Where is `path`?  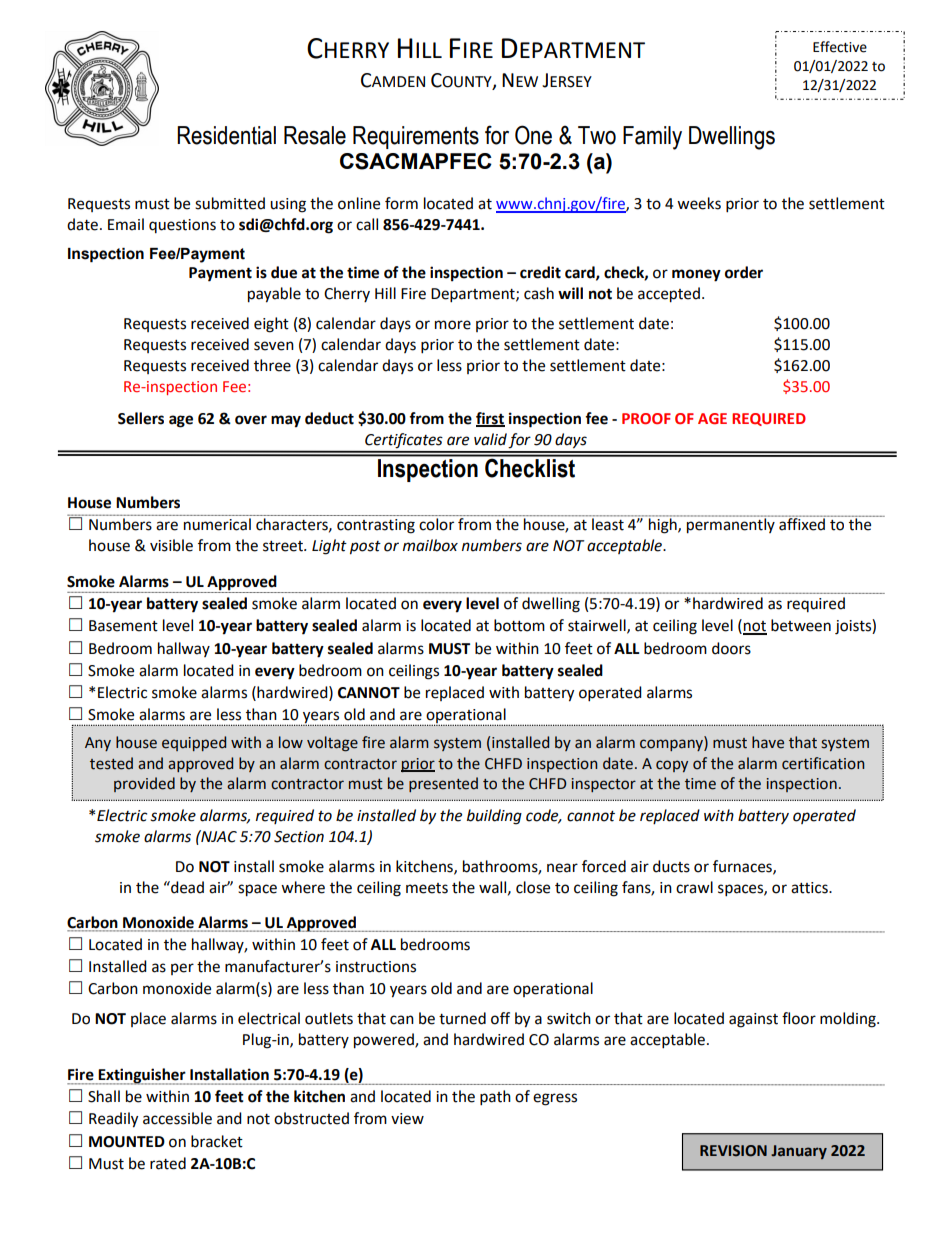 path is located at coordinates (495, 1098).
